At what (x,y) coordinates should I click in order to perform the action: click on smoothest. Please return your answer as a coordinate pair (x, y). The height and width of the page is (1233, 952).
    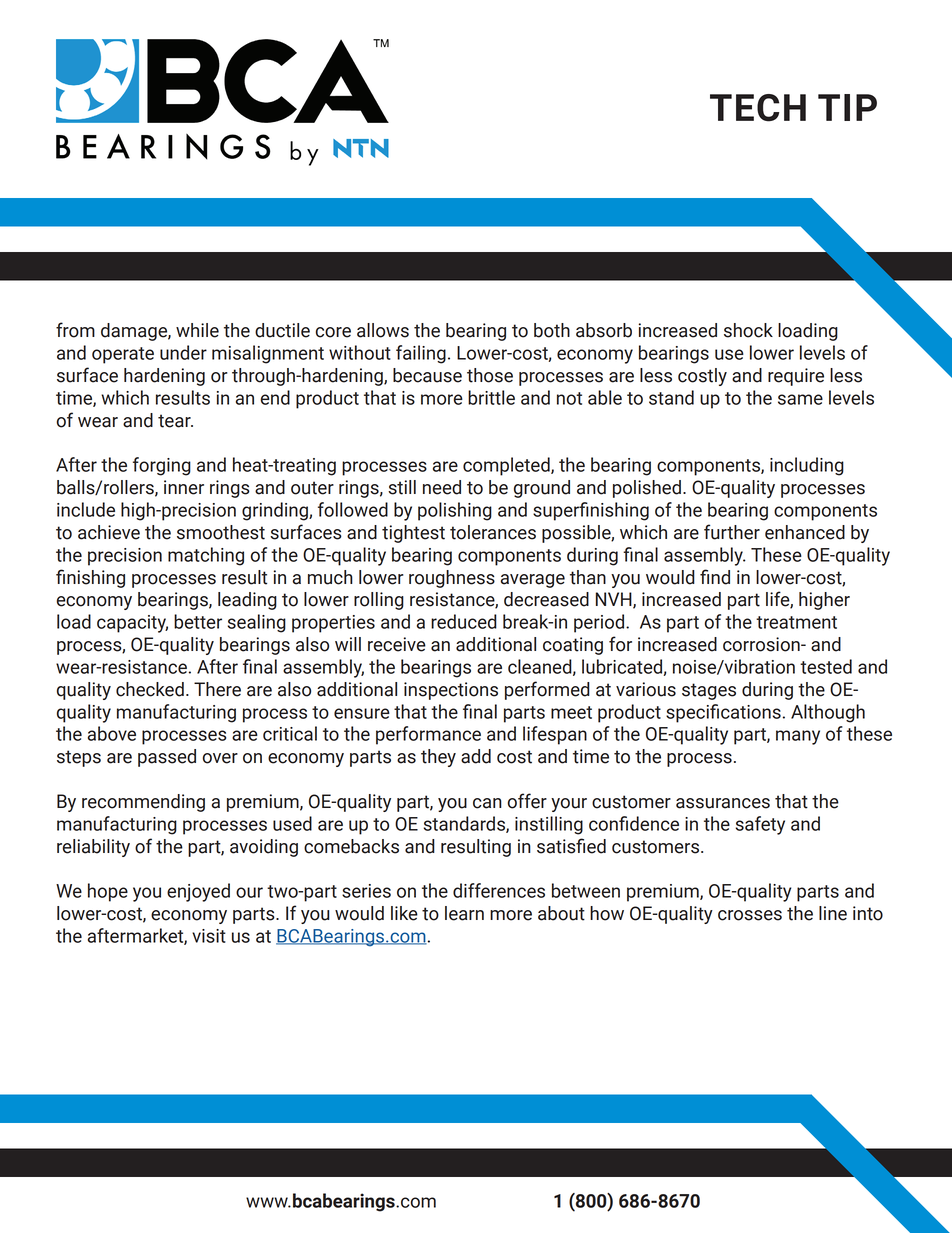
    Looking at the image, I should click on (221, 532).
